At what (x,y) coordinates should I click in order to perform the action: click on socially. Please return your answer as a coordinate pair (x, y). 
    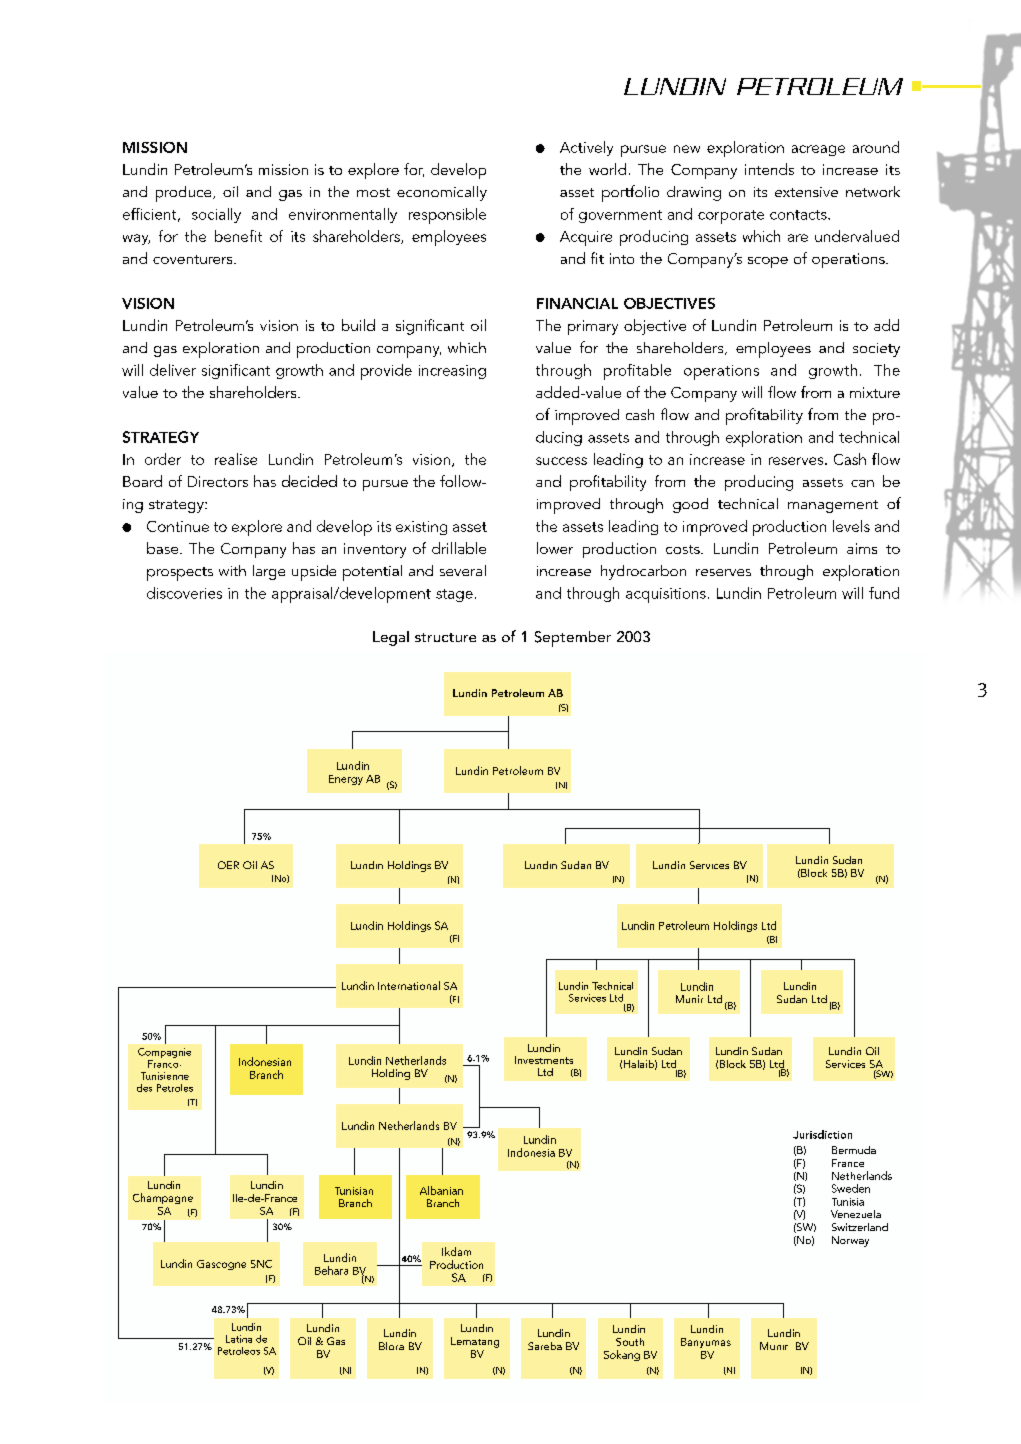
    Looking at the image, I should click on (216, 215).
